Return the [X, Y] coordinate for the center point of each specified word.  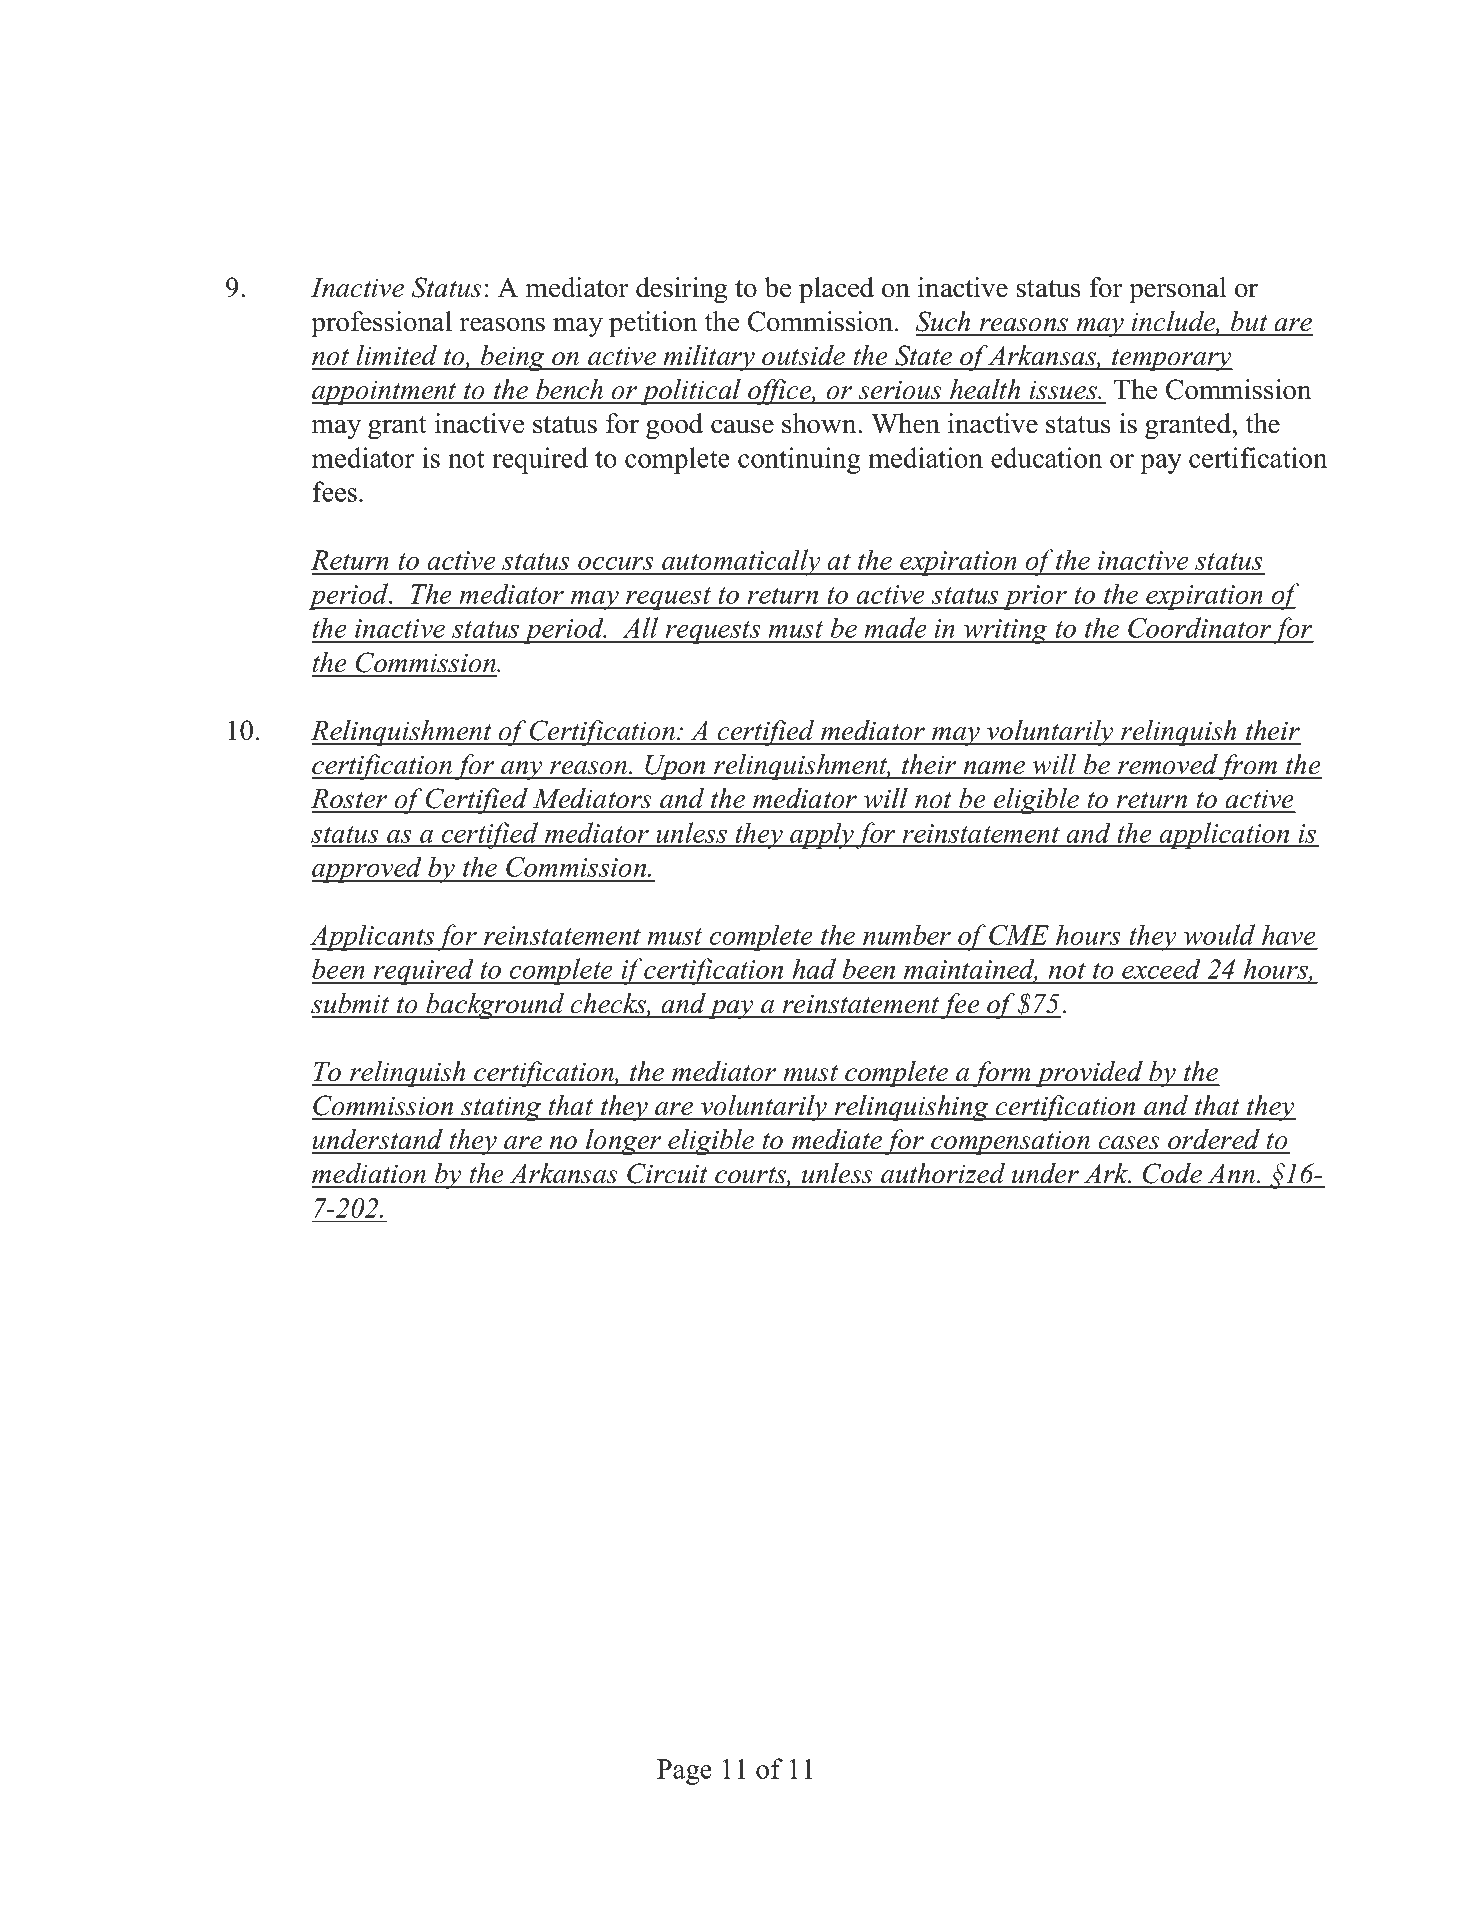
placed [836, 290]
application [1225, 835]
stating [501, 1109]
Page [684, 1772]
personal [1178, 290]
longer [624, 1142]
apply [822, 835]
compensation [1010, 1142]
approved [368, 869]
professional [381, 324]
